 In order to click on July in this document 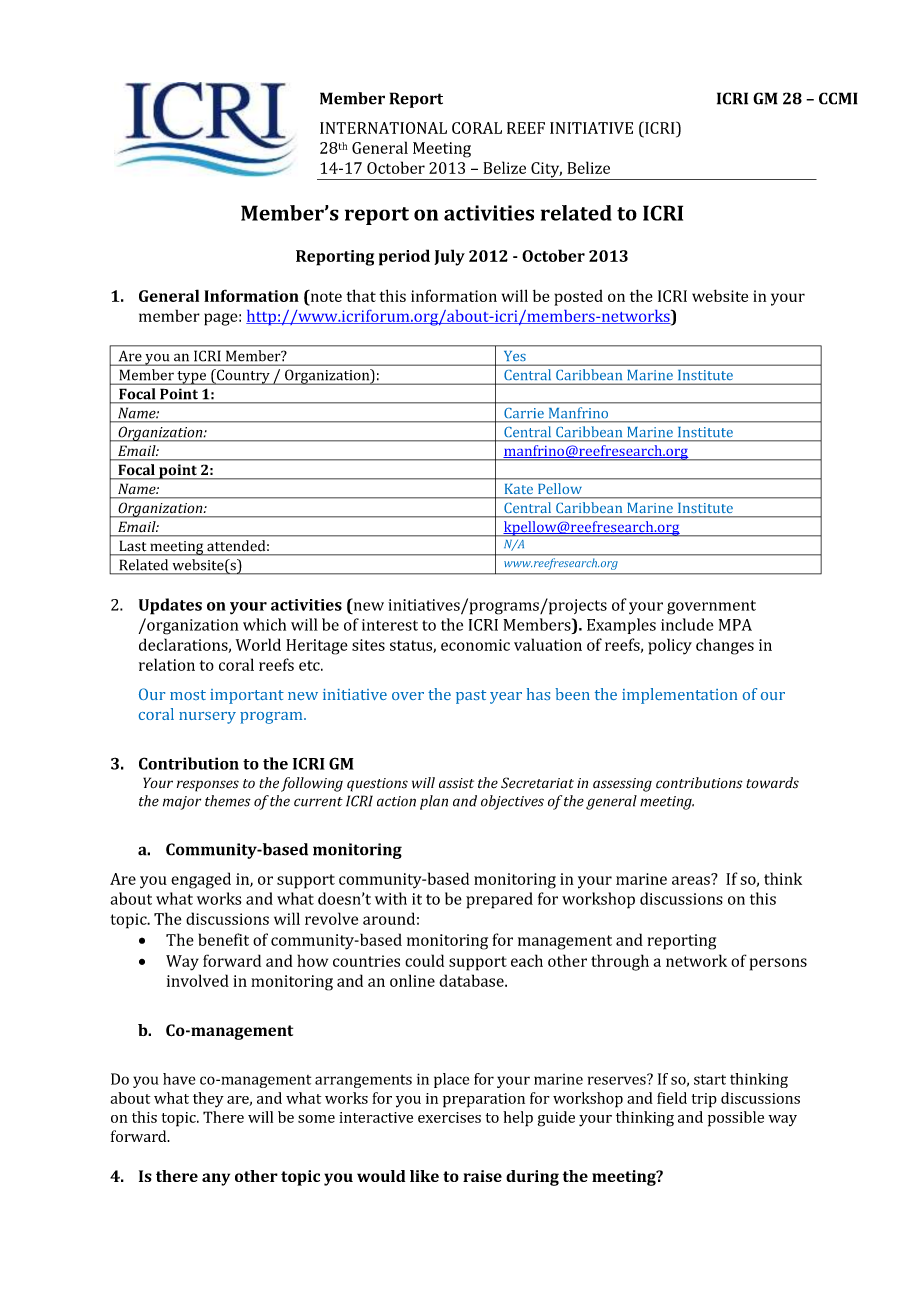, I will do `click(449, 257)`.
